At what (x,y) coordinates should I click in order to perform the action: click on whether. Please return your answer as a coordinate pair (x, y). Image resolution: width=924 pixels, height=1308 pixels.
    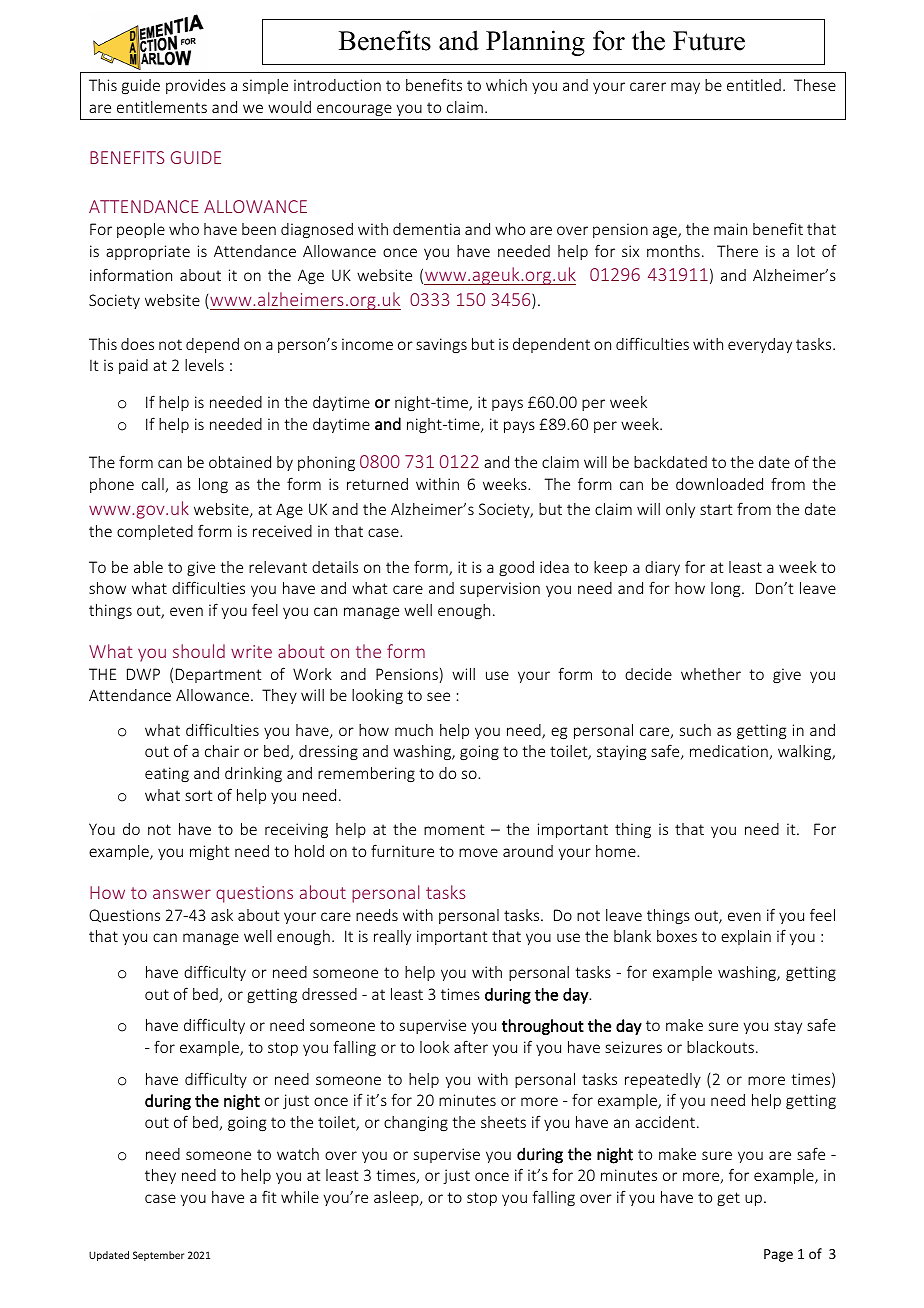
    Looking at the image, I should click on (711, 674).
